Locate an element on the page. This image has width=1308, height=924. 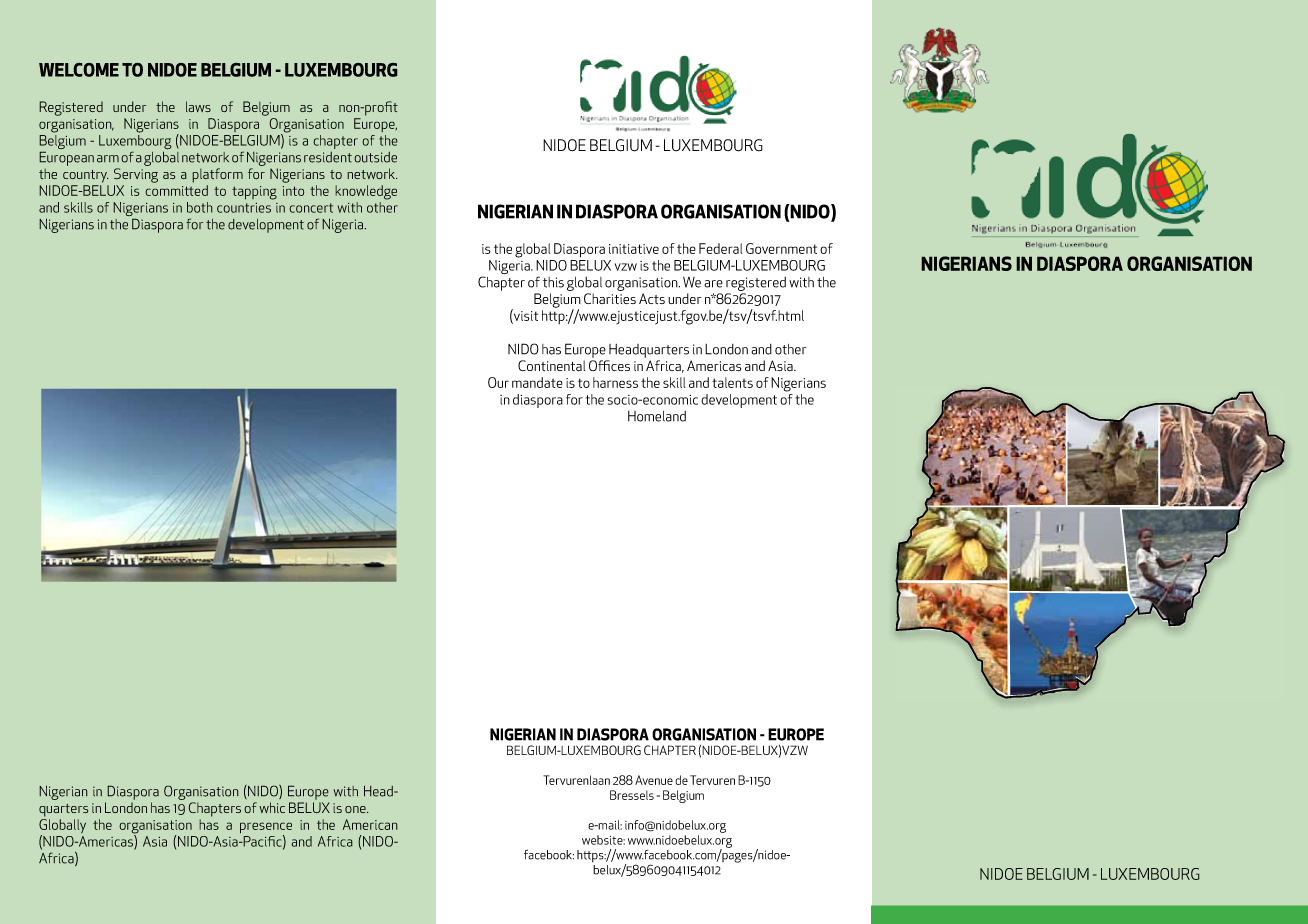
Federal is located at coordinates (721, 248).
